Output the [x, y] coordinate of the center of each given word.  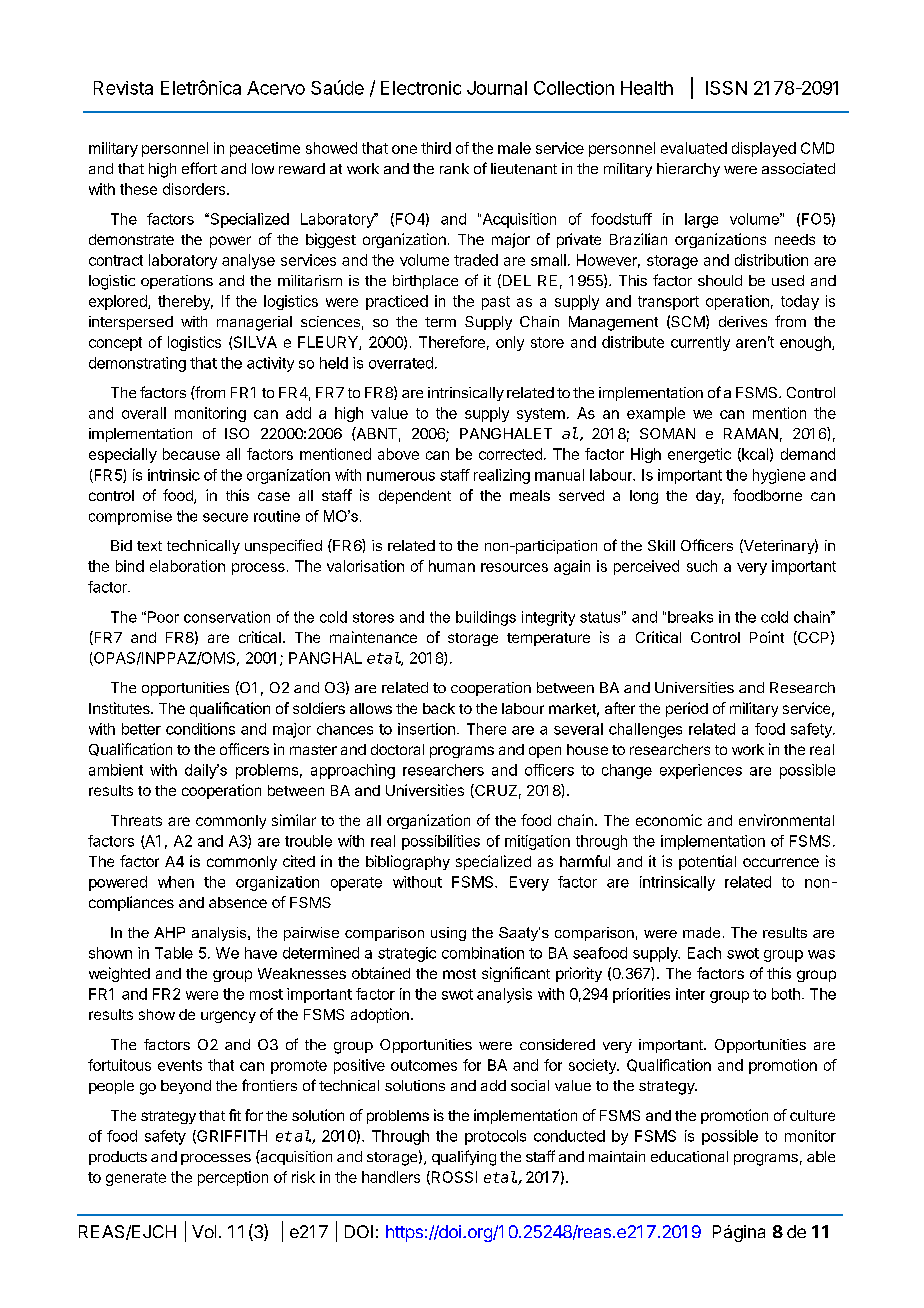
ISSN [726, 88]
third [436, 148]
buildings [486, 618]
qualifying [464, 1158]
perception [233, 1178]
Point [767, 637]
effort [199, 168]
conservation [227, 617]
